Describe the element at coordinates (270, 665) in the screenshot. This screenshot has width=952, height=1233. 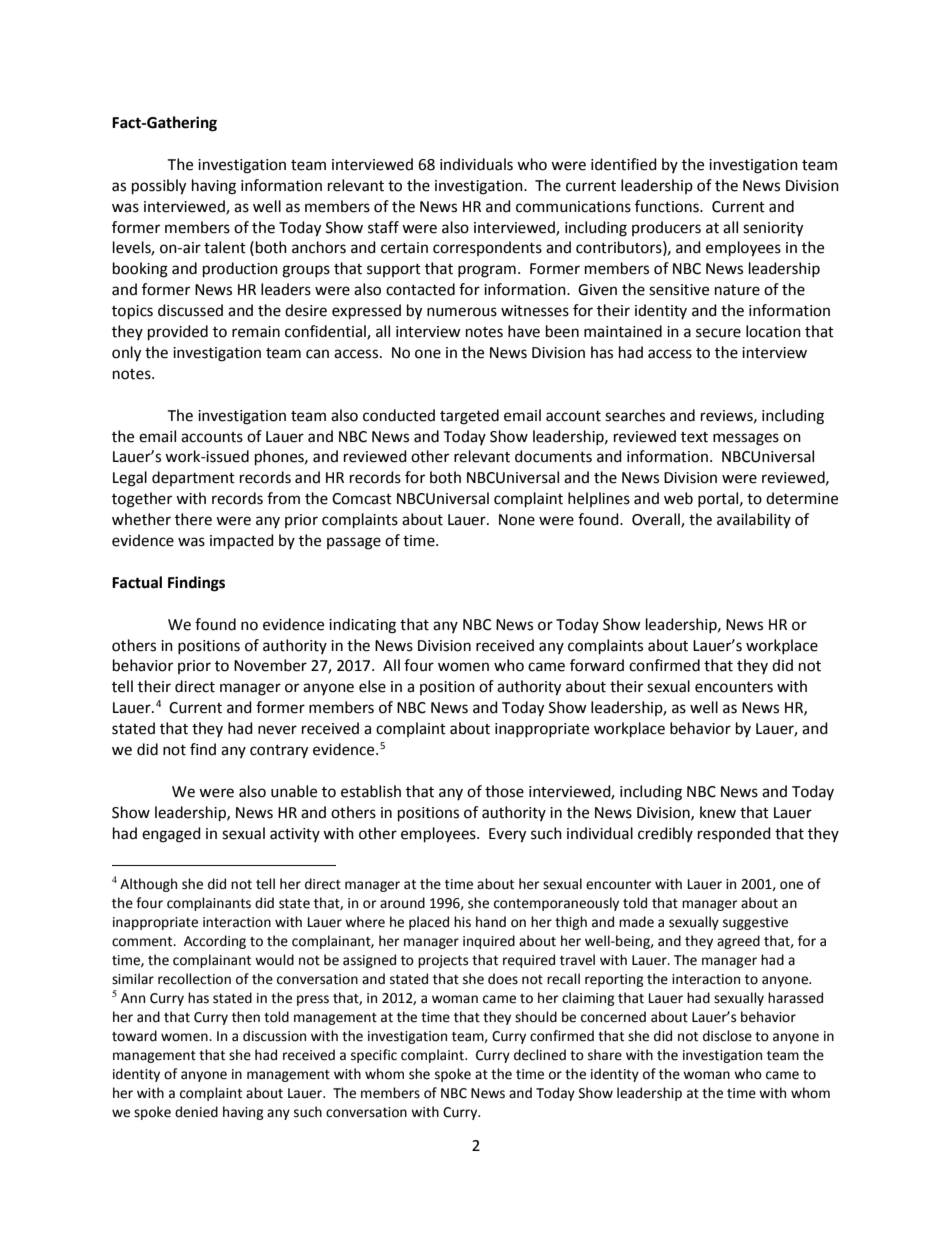
I see `November` at that location.
